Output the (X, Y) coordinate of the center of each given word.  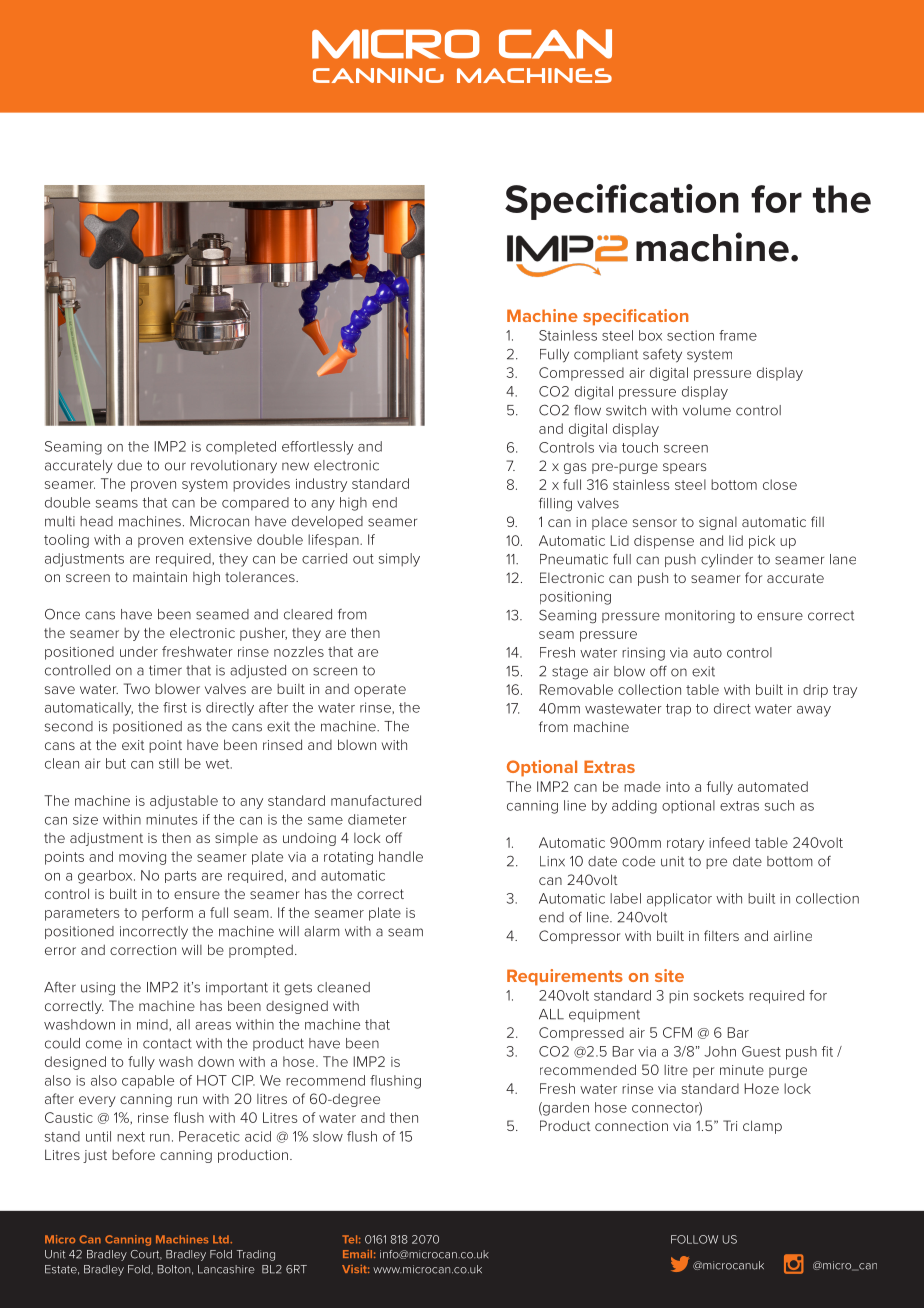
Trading (256, 1255)
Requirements (565, 977)
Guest (761, 1051)
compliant (606, 355)
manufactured (376, 800)
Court (146, 1255)
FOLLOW (694, 1239)
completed (241, 447)
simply (399, 560)
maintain (160, 577)
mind (153, 1024)
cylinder (727, 560)
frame (738, 335)
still (169, 763)
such (779, 805)
